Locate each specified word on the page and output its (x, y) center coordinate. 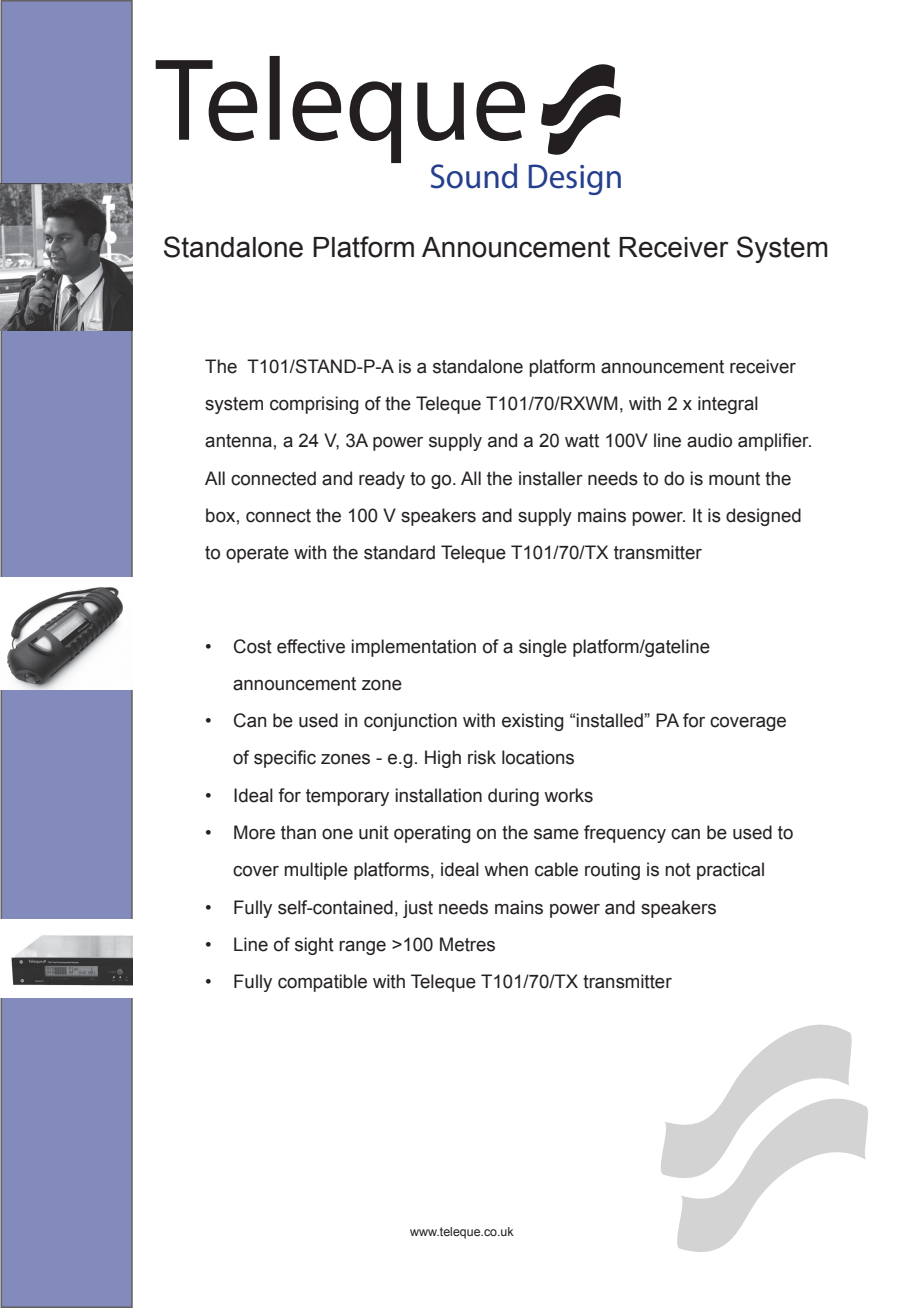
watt (582, 441)
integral (728, 405)
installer (551, 478)
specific (285, 759)
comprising (314, 405)
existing (533, 722)
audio (709, 440)
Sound (474, 176)
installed (610, 720)
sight (314, 946)
